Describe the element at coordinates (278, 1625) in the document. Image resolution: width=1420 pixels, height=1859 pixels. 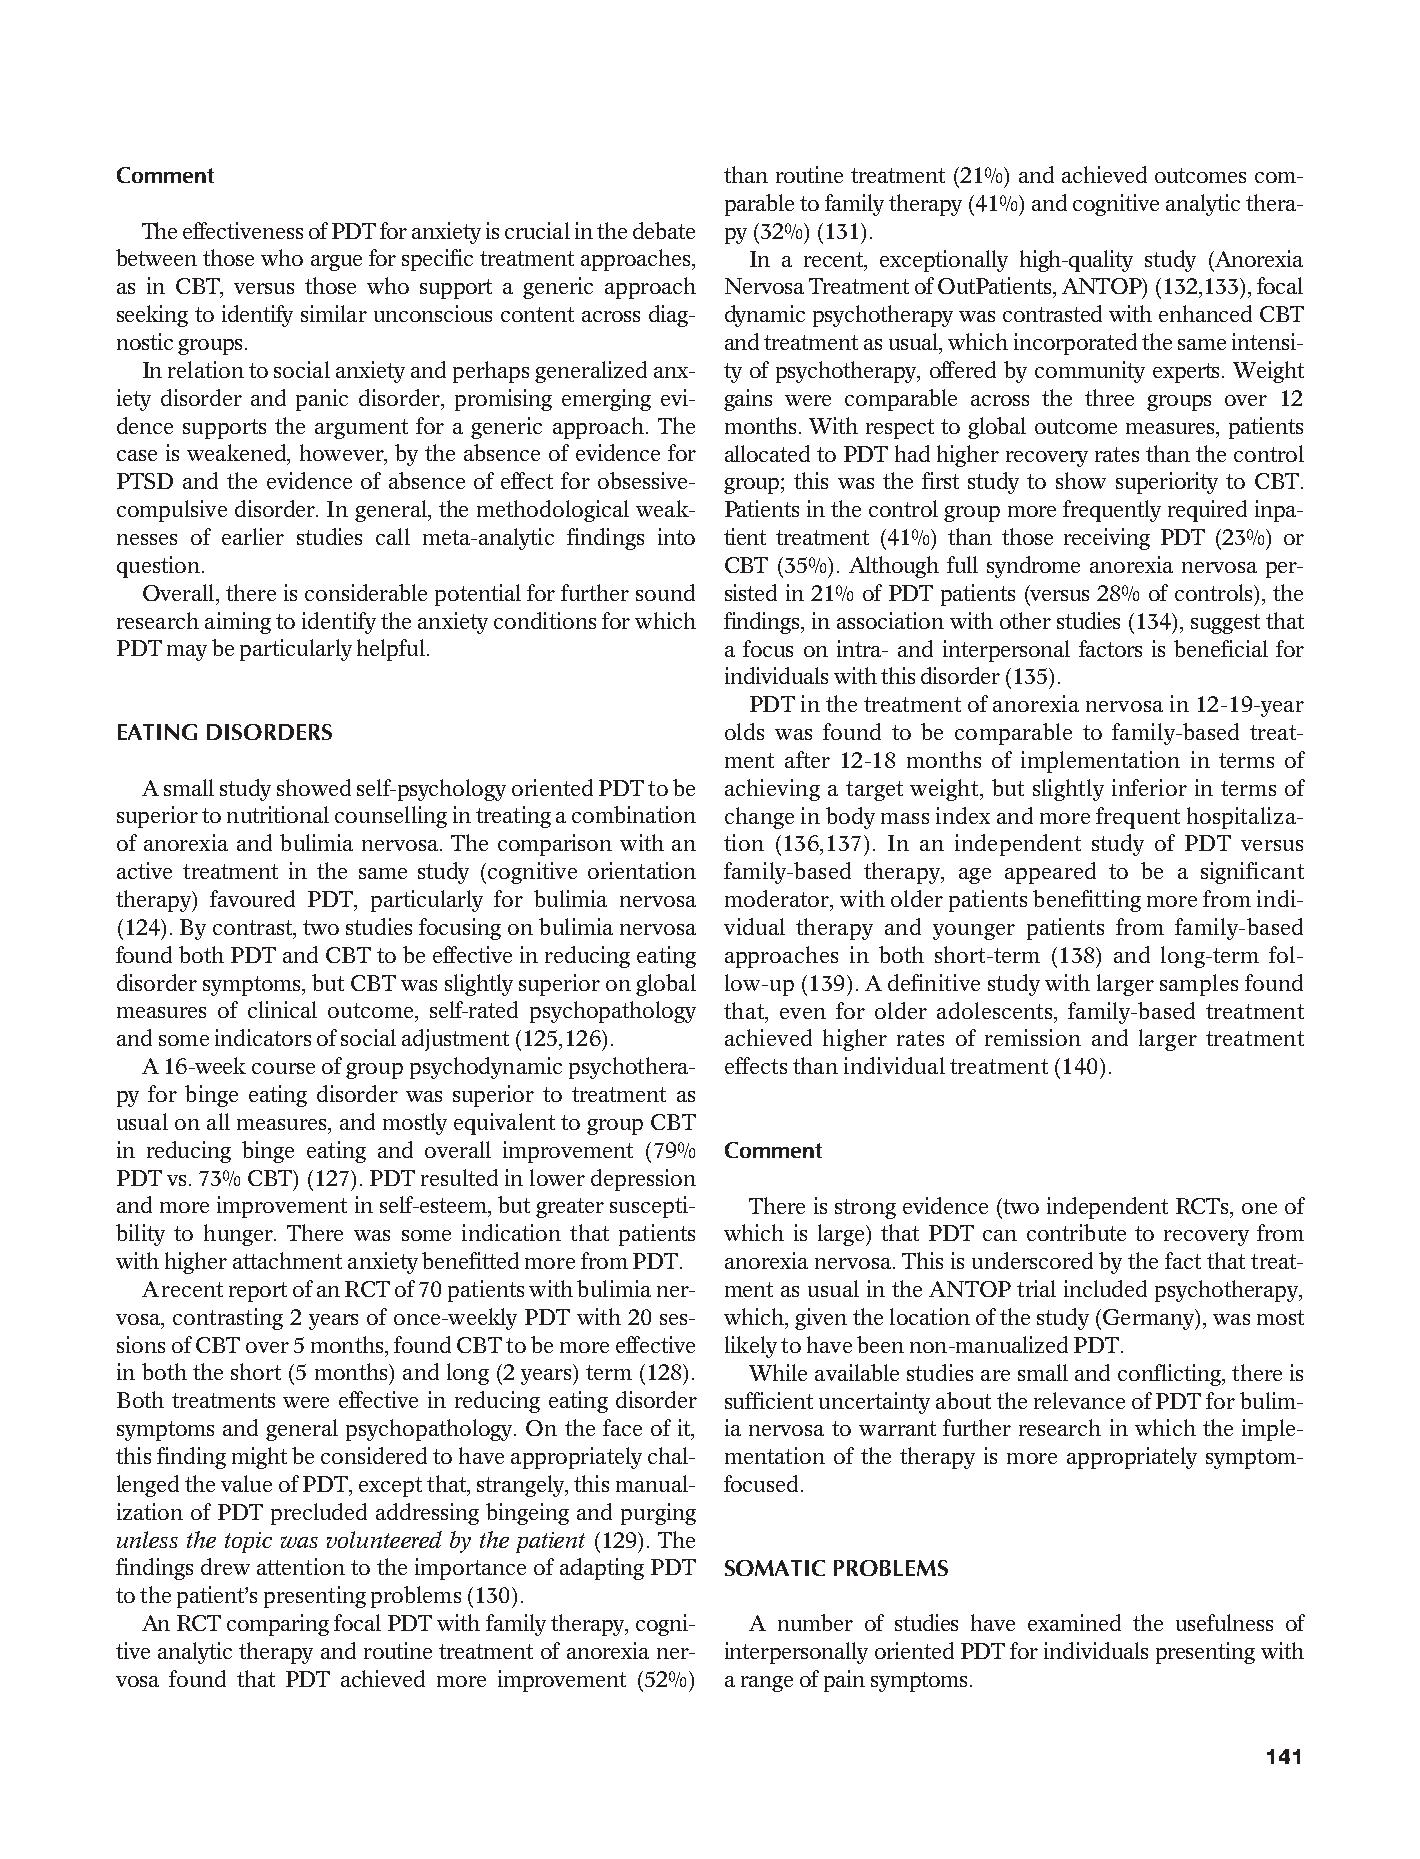
I see `comparing` at that location.
